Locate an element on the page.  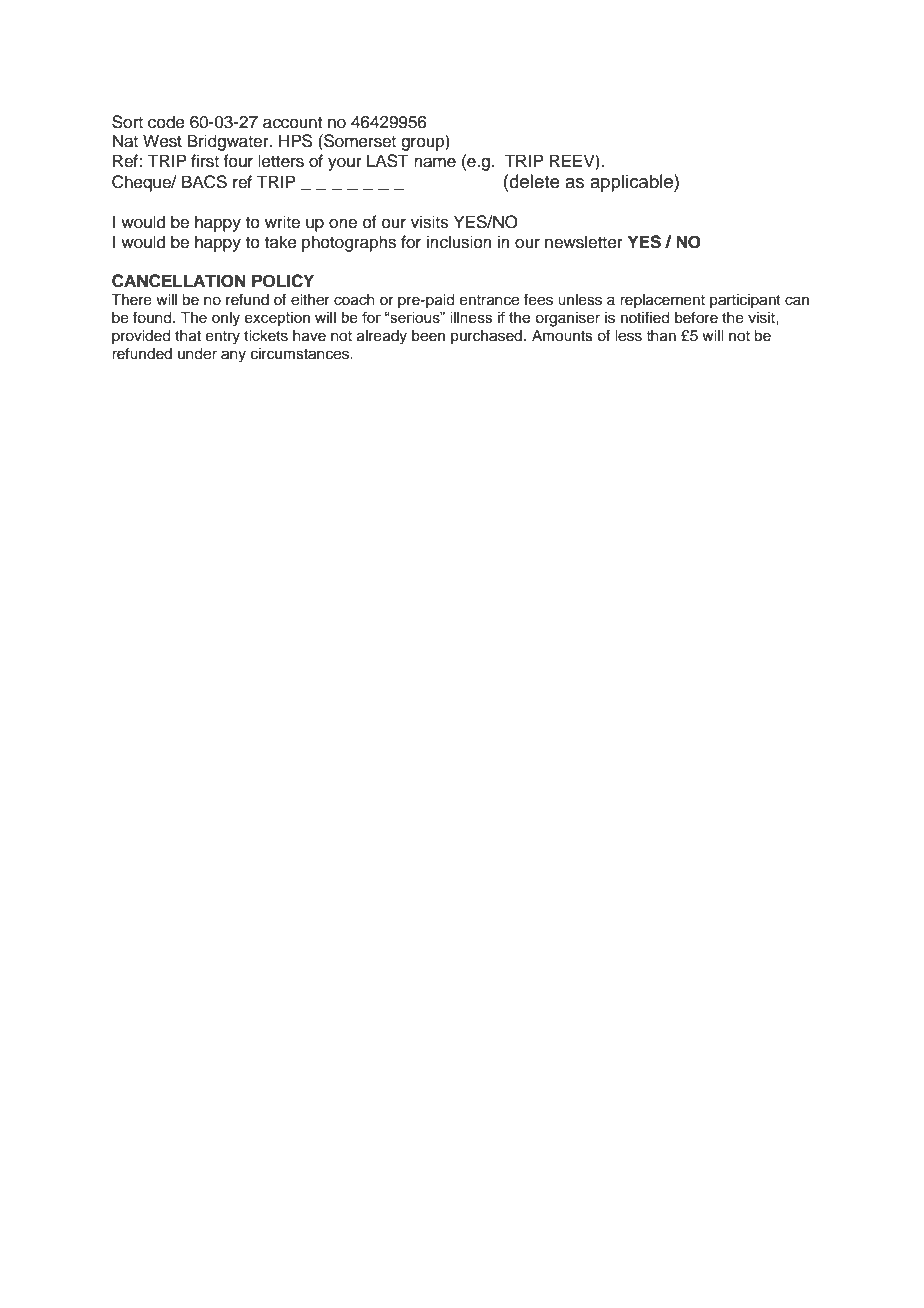
entrance is located at coordinates (489, 300).
